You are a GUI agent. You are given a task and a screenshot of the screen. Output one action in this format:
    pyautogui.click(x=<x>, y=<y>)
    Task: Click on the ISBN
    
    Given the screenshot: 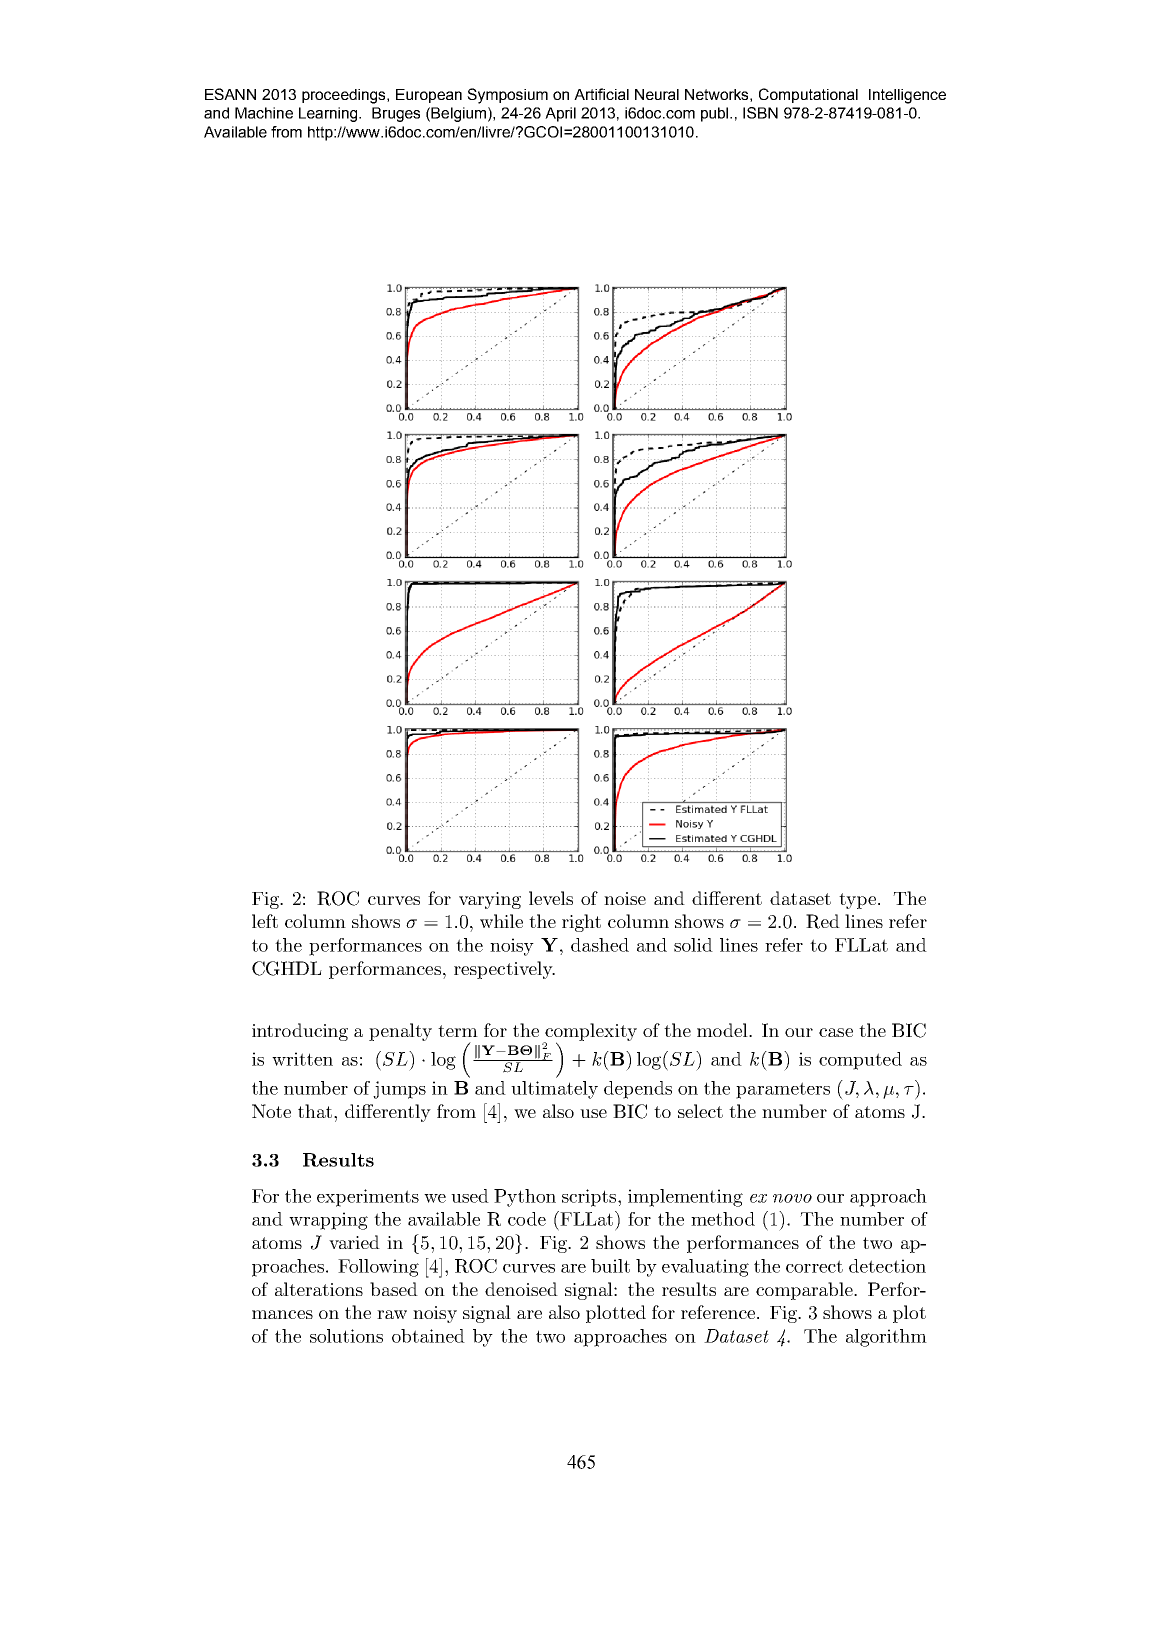 What is the action you would take?
    pyautogui.click(x=760, y=113)
